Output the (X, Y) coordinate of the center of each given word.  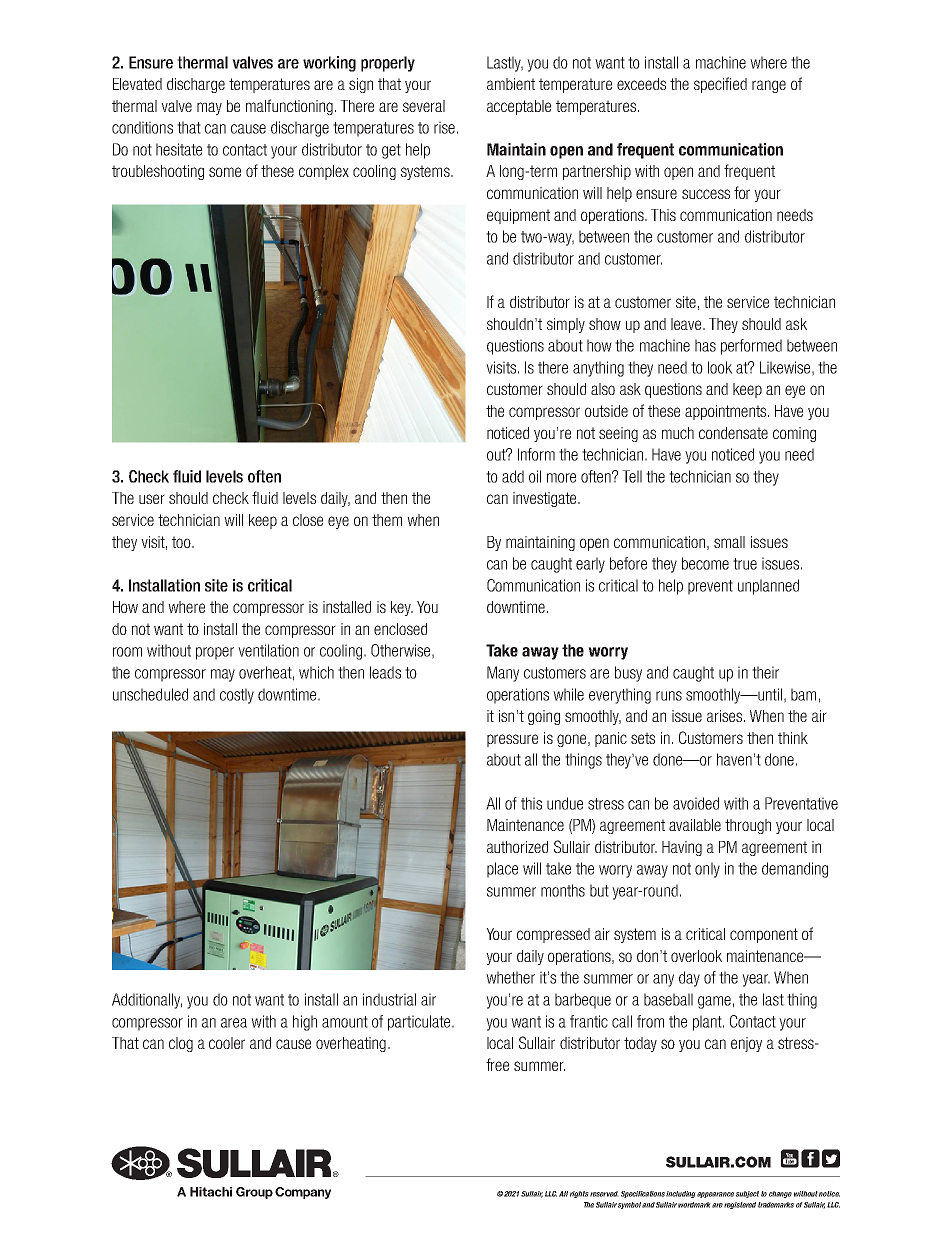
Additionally (147, 1001)
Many (503, 674)
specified (720, 85)
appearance (715, 1195)
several (424, 106)
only (707, 870)
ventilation (268, 650)
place (502, 870)
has (705, 345)
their (765, 672)
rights (579, 1194)
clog (181, 1044)
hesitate (179, 149)
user (152, 499)
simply (566, 325)
